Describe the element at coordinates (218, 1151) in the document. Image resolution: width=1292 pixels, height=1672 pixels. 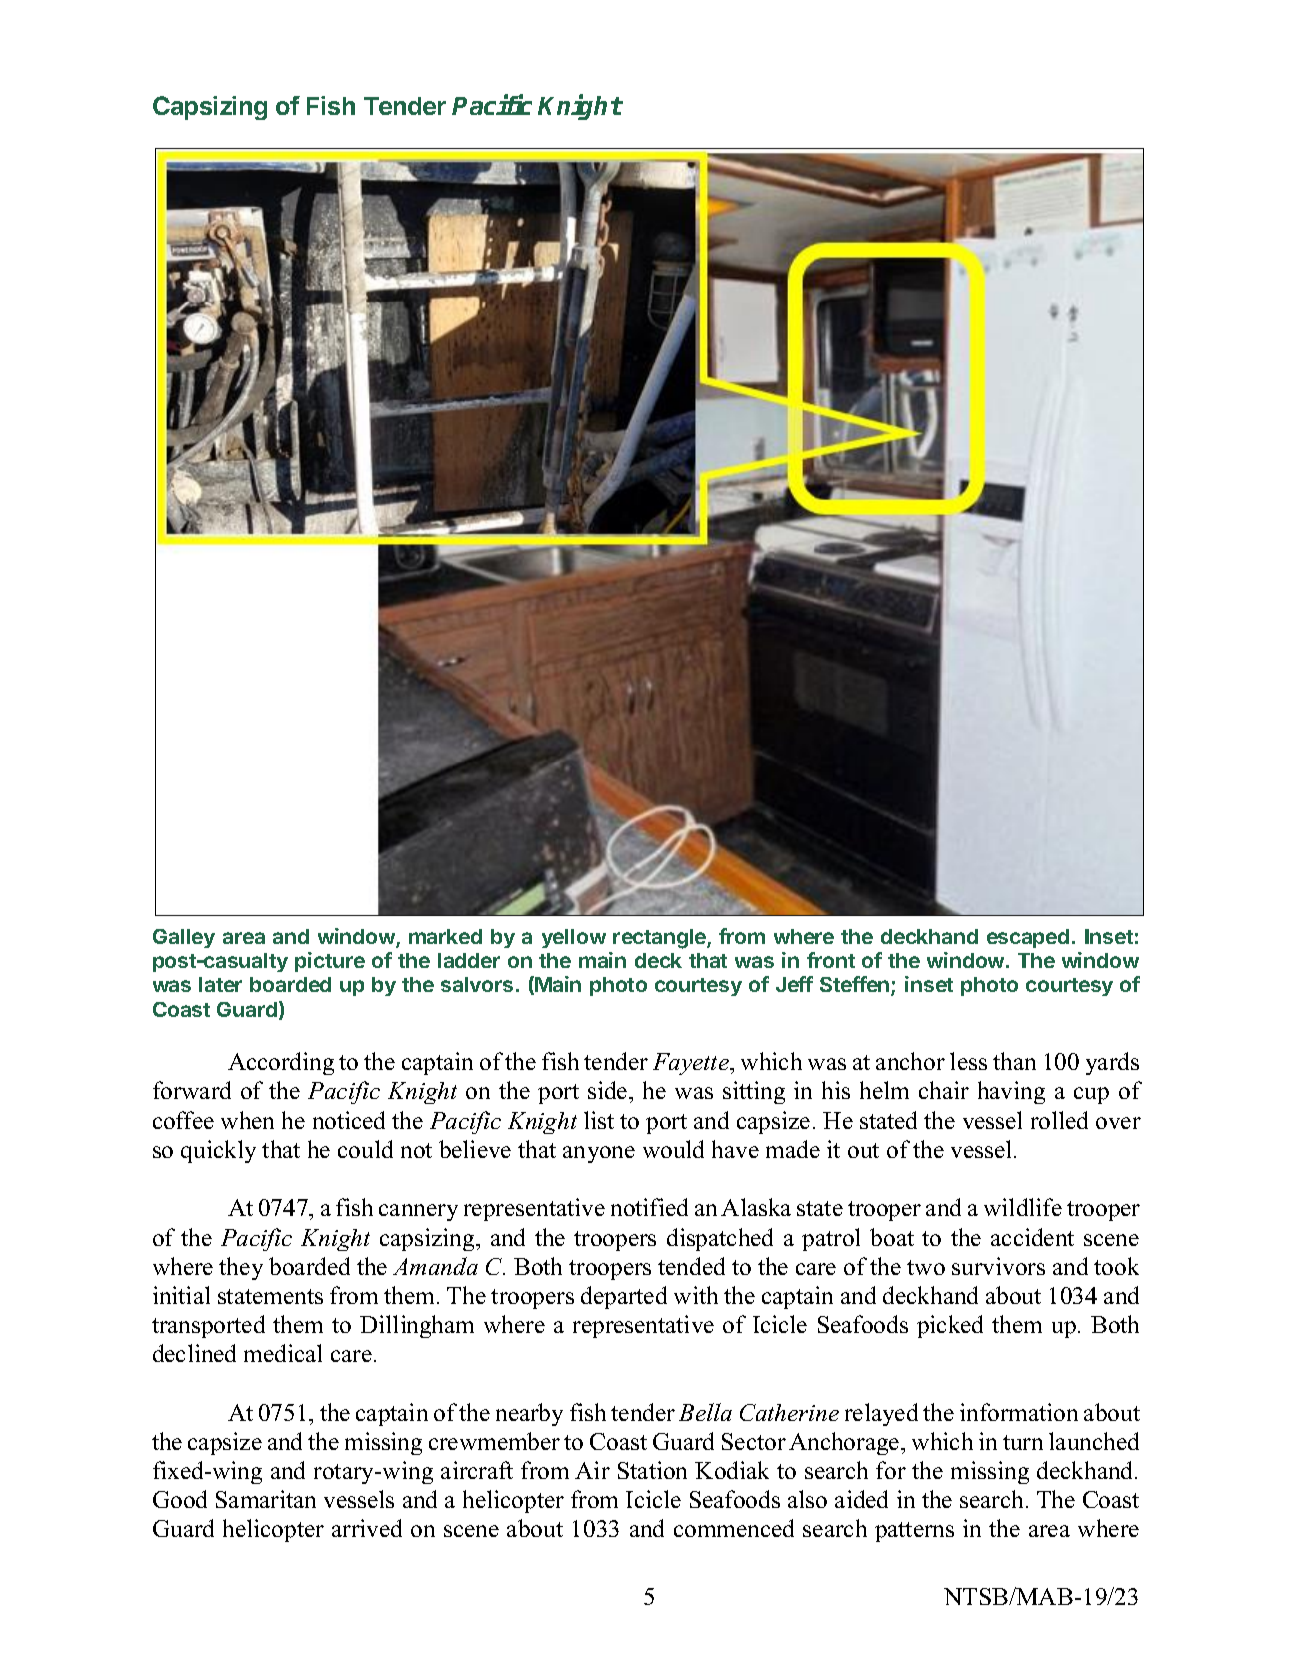
I see `quickly` at that location.
